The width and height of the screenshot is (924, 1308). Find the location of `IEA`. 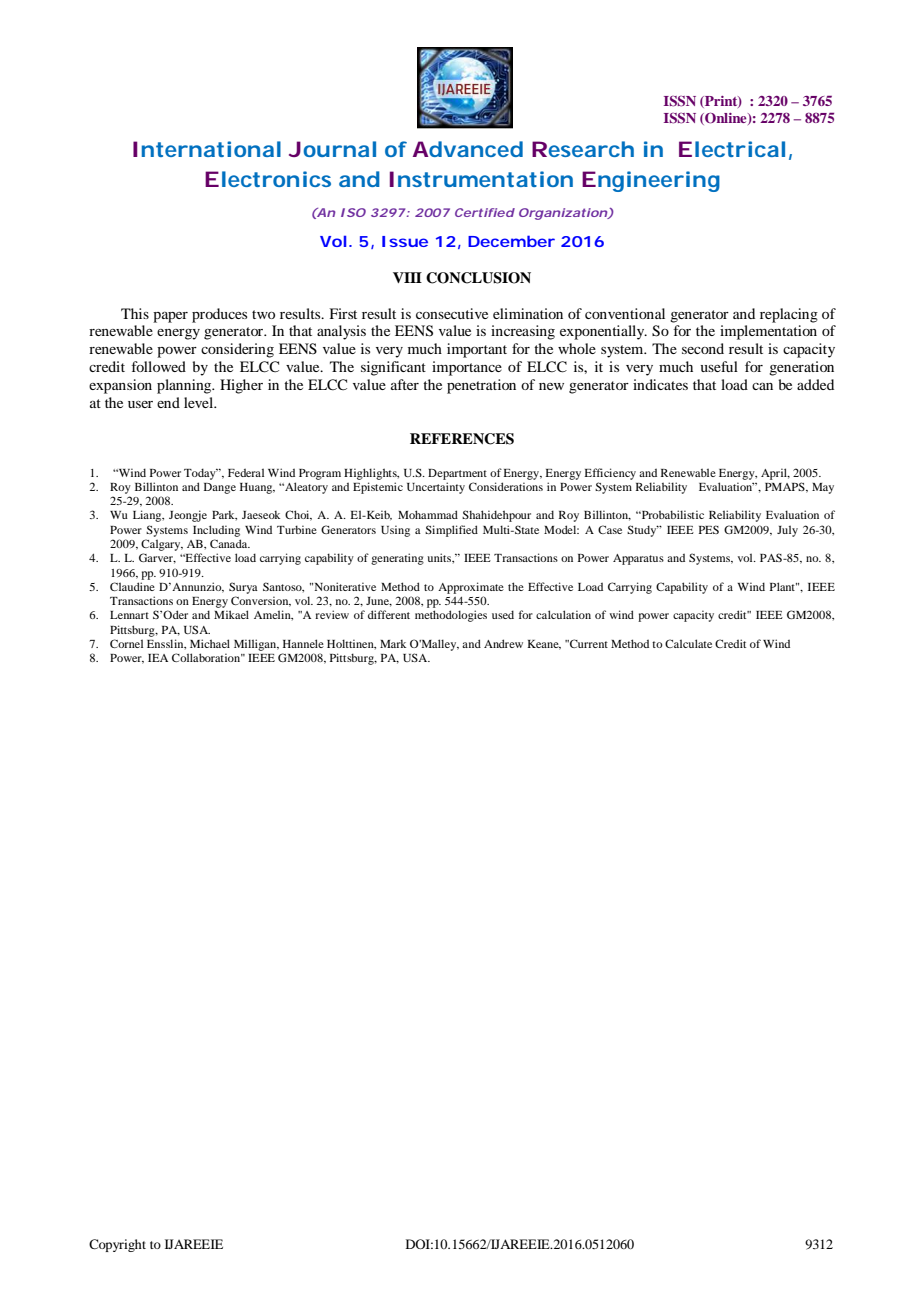

IEA is located at coordinates (158, 658).
